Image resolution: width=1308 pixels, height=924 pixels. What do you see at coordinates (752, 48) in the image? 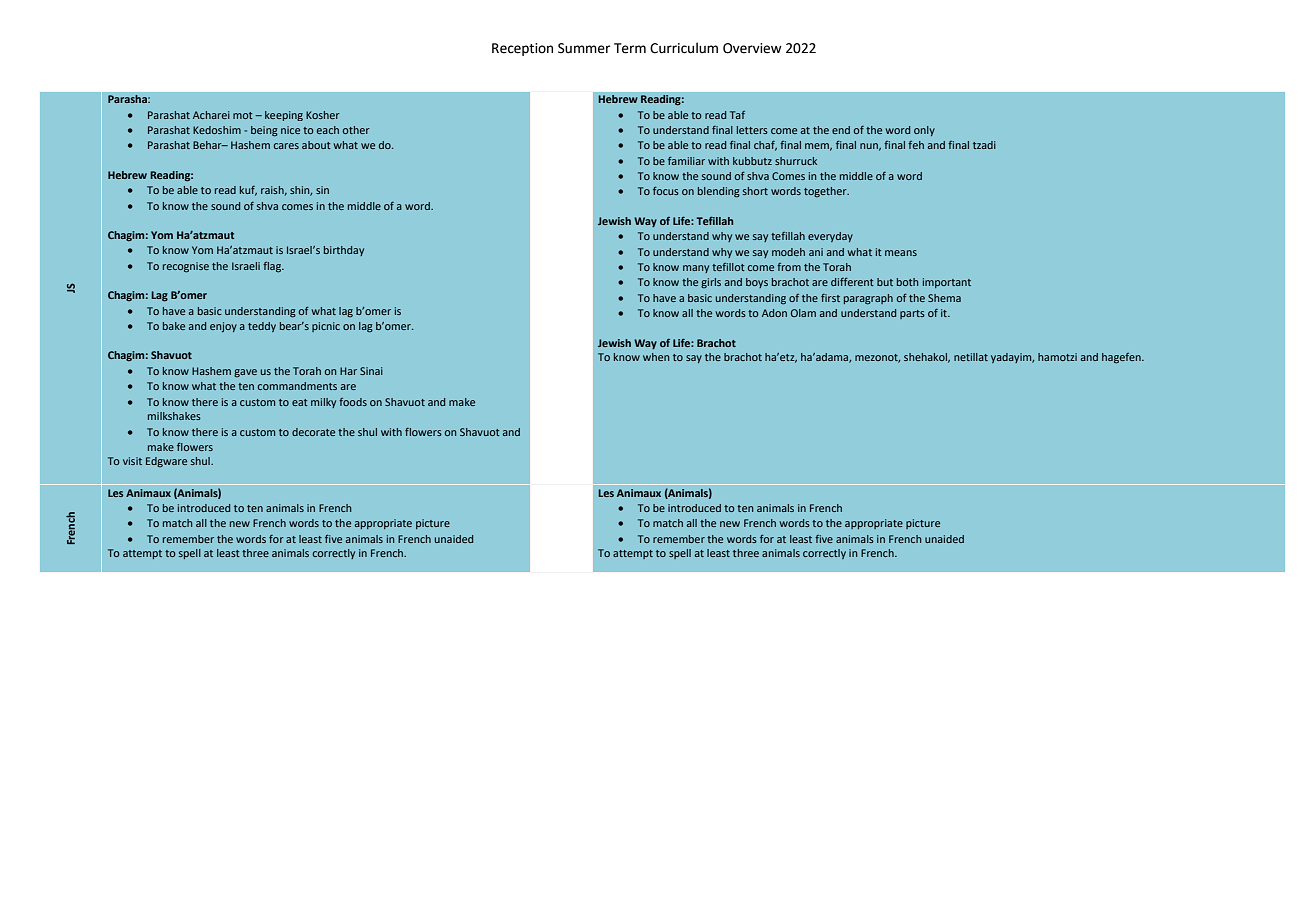
I see `Overview` at bounding box center [752, 48].
